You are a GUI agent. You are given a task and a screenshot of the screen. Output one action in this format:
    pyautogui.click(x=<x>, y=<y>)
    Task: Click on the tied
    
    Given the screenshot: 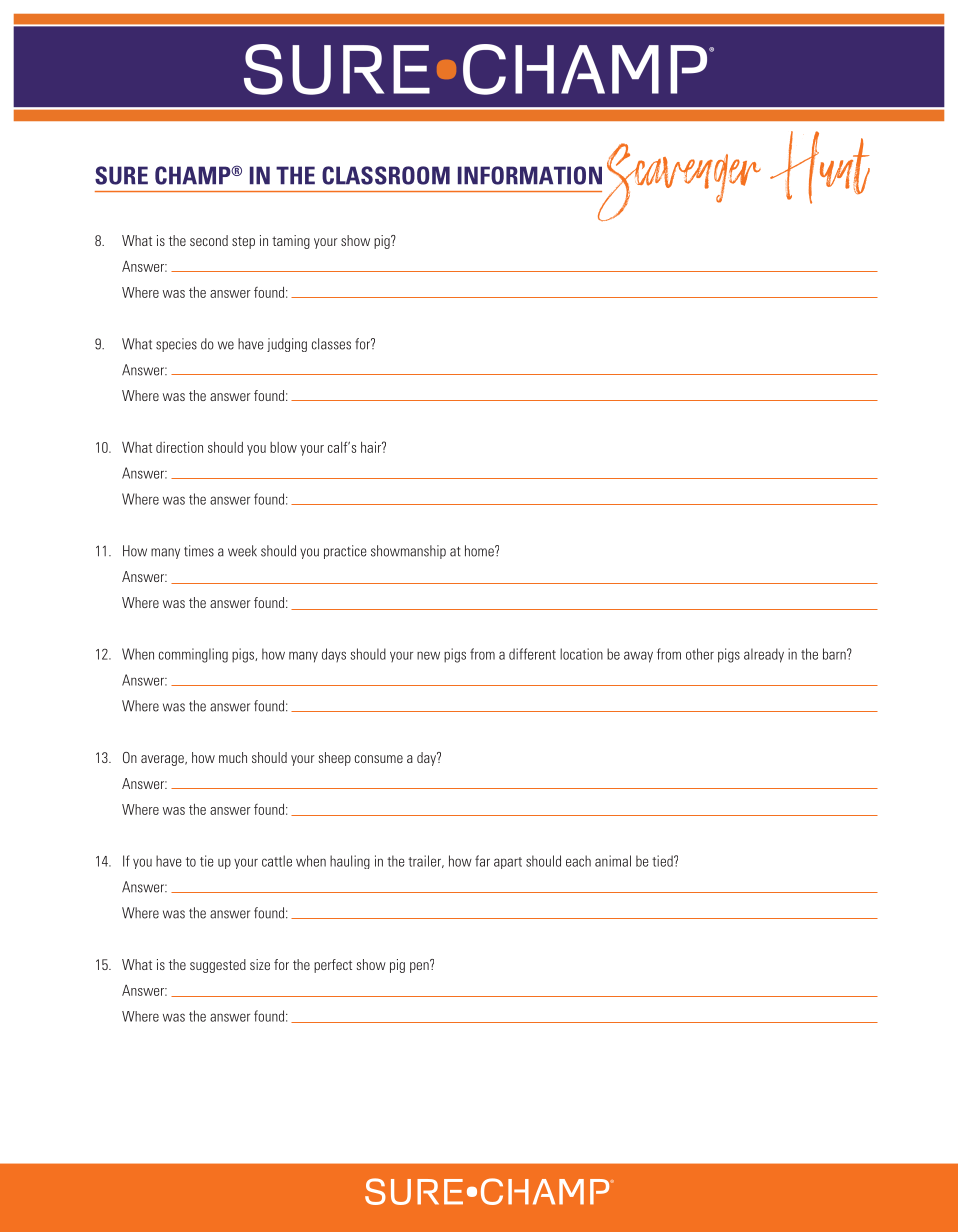 What is the action you would take?
    pyautogui.click(x=663, y=861)
